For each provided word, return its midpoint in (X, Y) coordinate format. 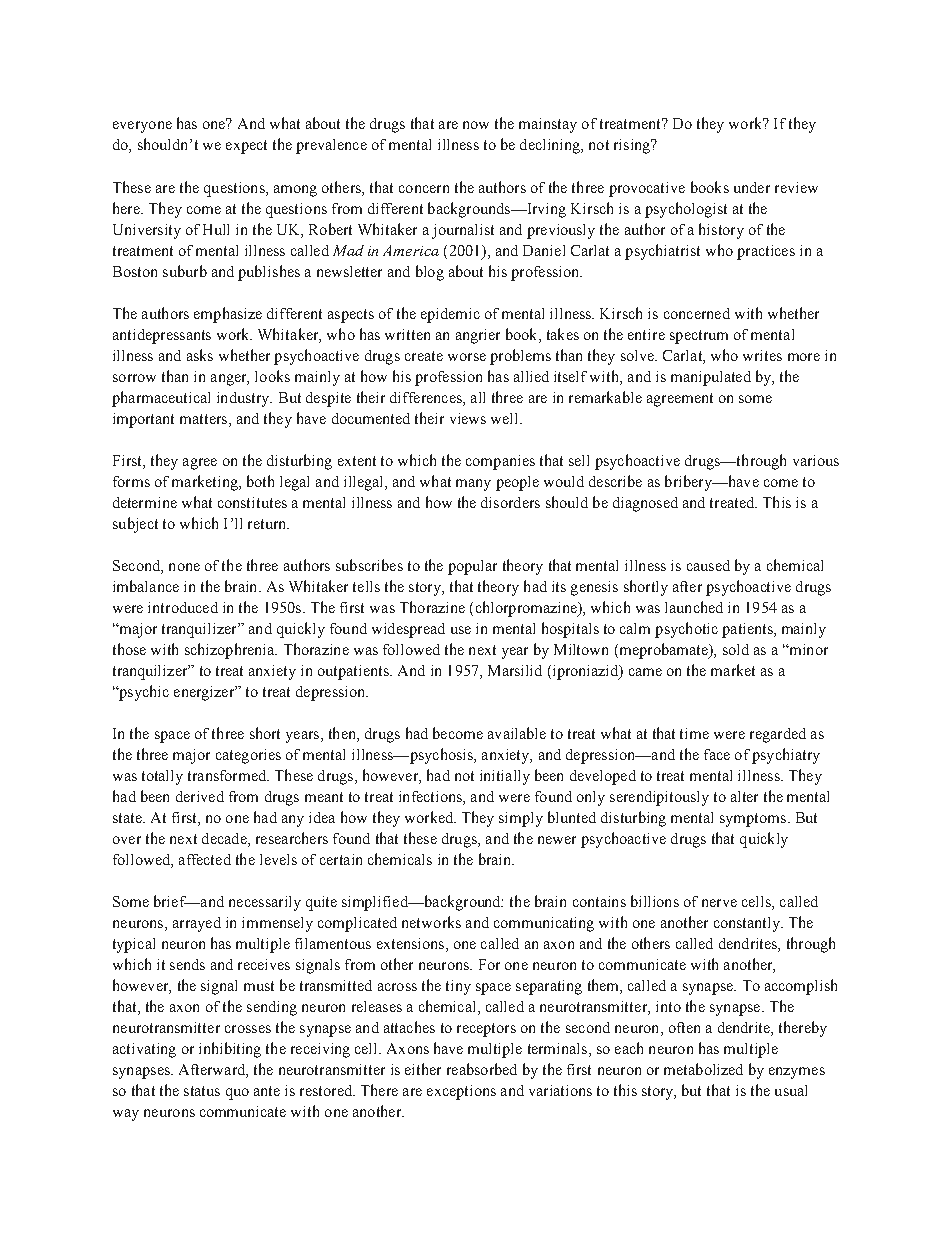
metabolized (703, 1069)
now (476, 125)
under (752, 187)
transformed (228, 775)
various (816, 460)
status (202, 1091)
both (260, 481)
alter (744, 796)
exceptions (461, 1092)
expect (246, 147)
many (473, 485)
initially (505, 777)
